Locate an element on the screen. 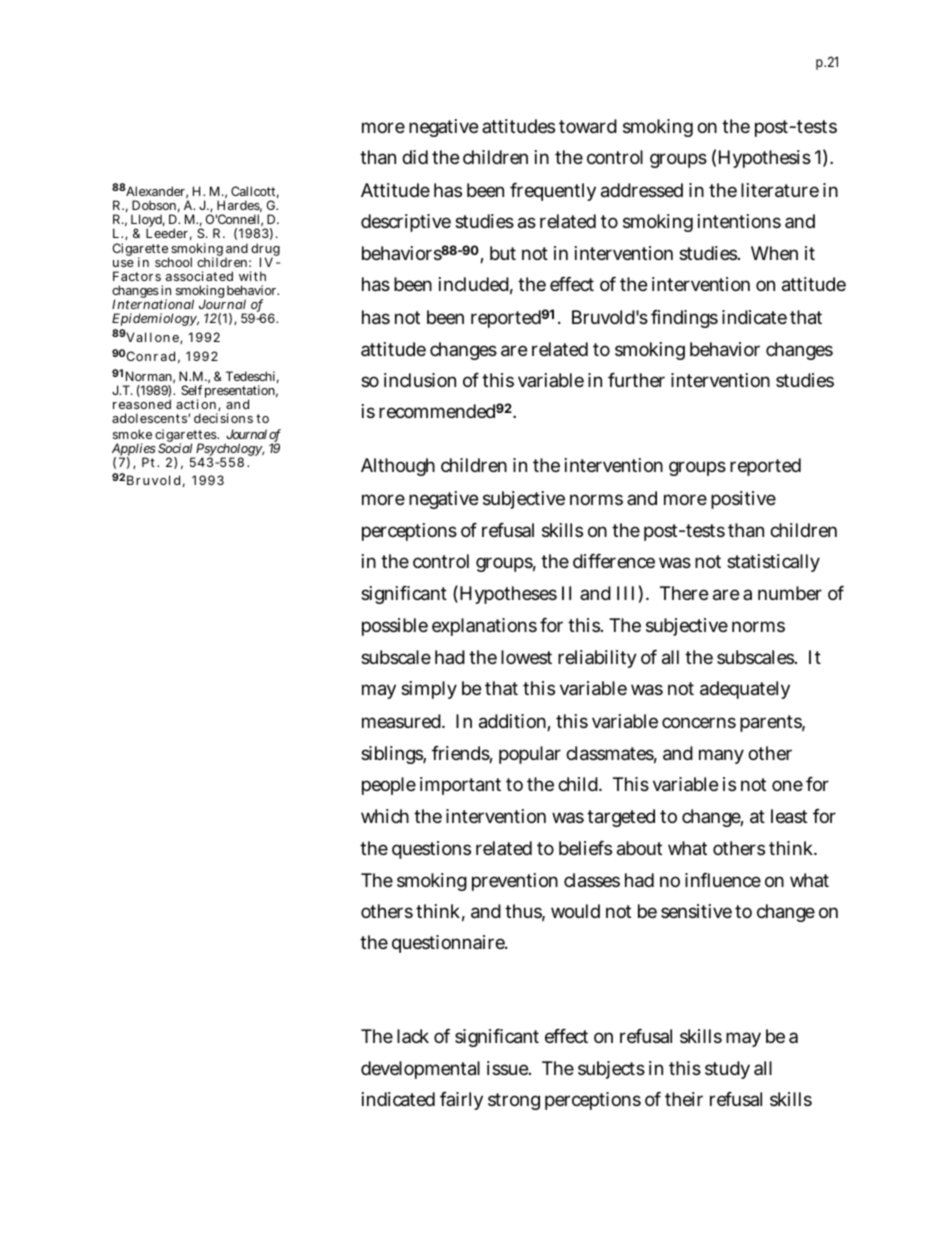 The width and height of the screenshot is (952, 1233). lack is located at coordinates (413, 1036).
